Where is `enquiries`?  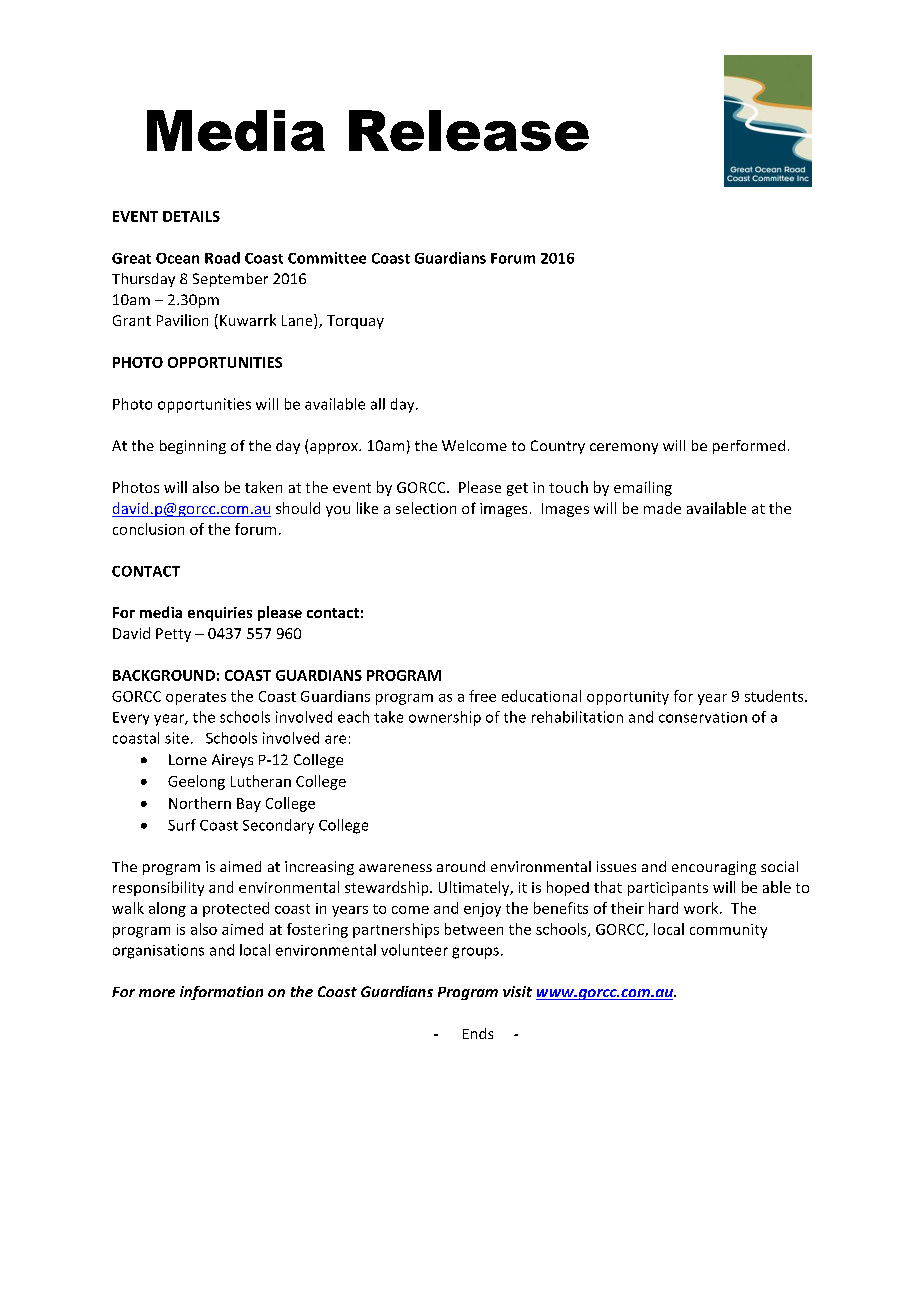
enquiries is located at coordinates (220, 614).
